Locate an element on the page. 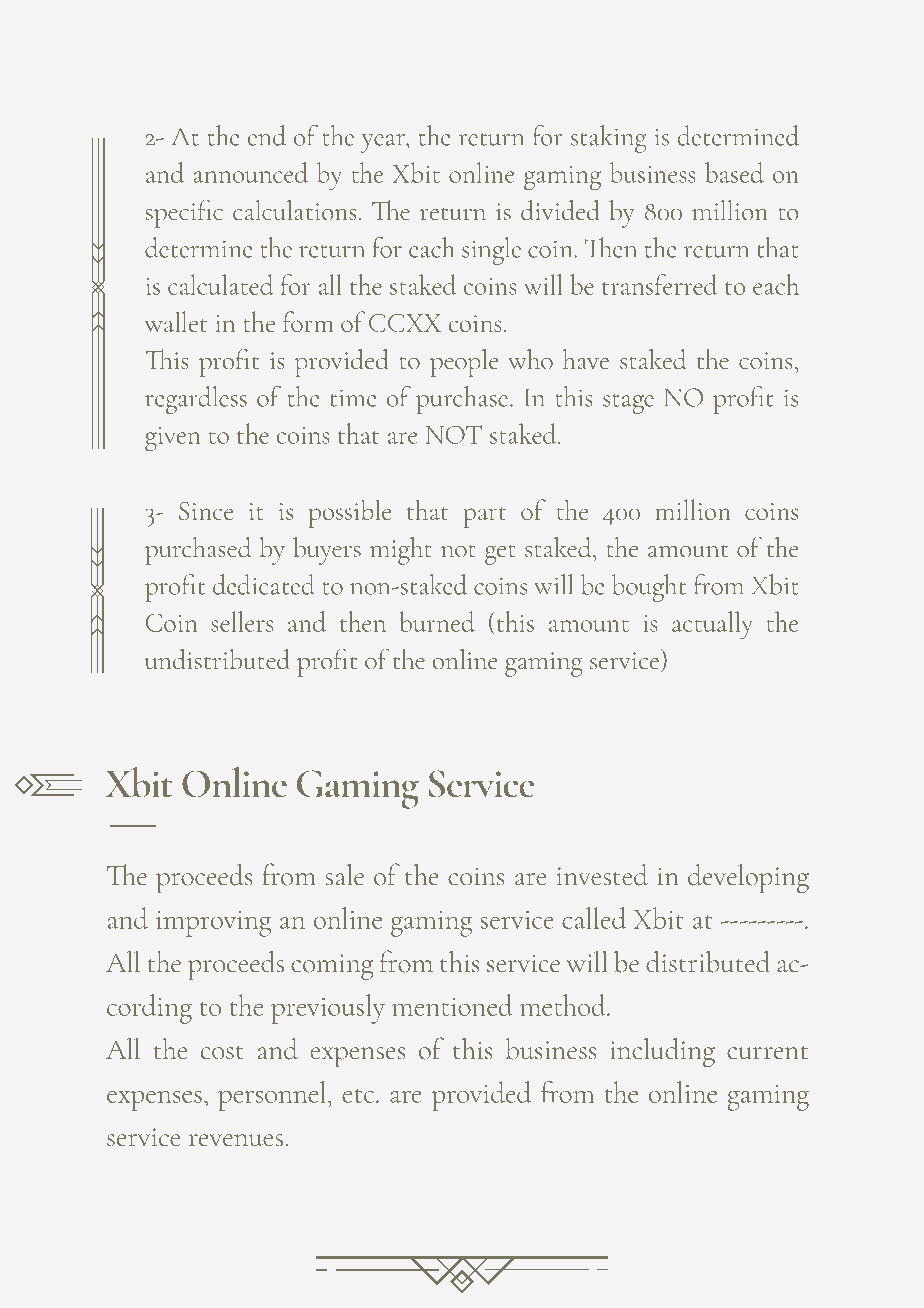 The width and height of the page is (924, 1308). including is located at coordinates (663, 1052).
